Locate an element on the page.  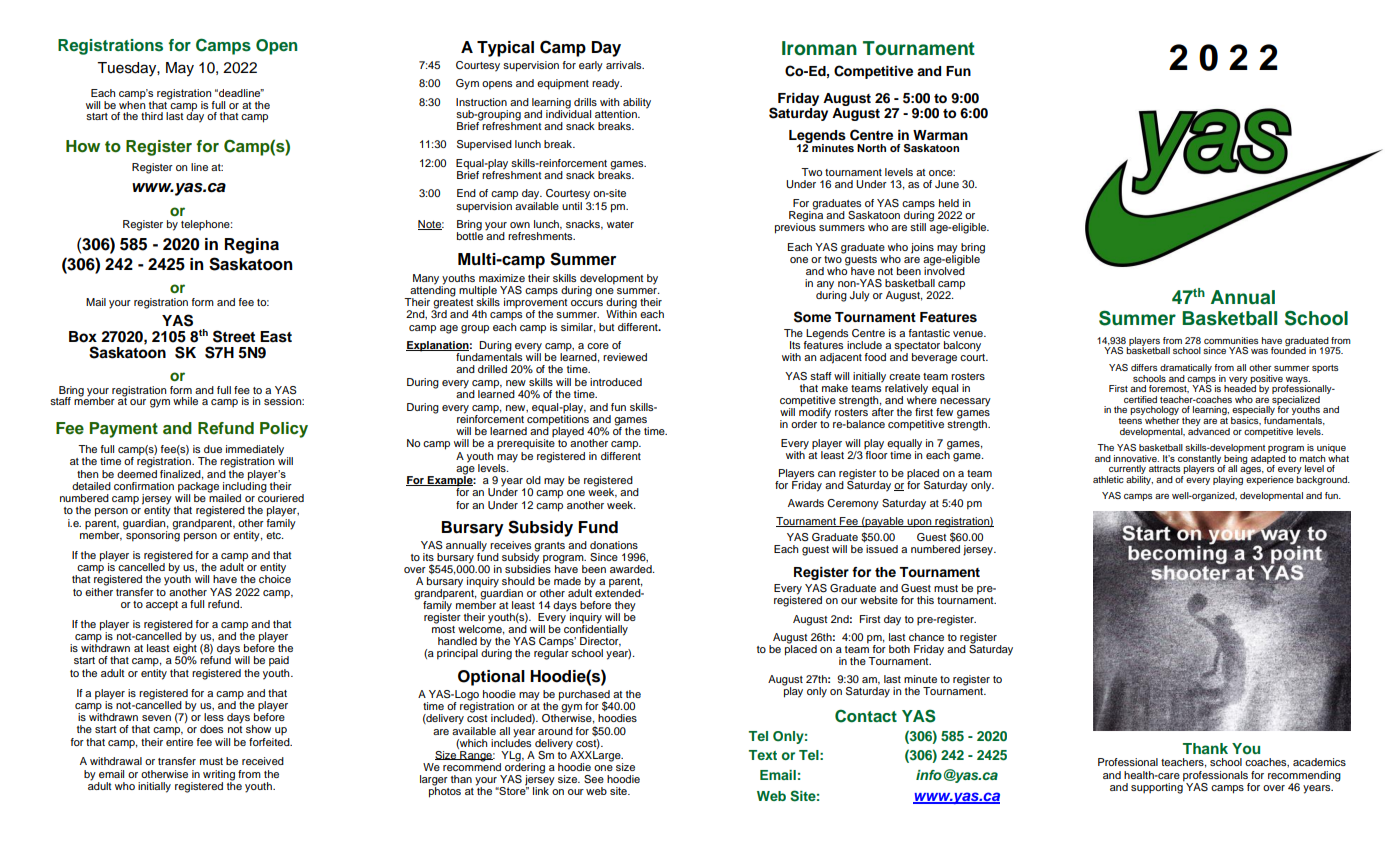
this is located at coordinates (925, 600).
